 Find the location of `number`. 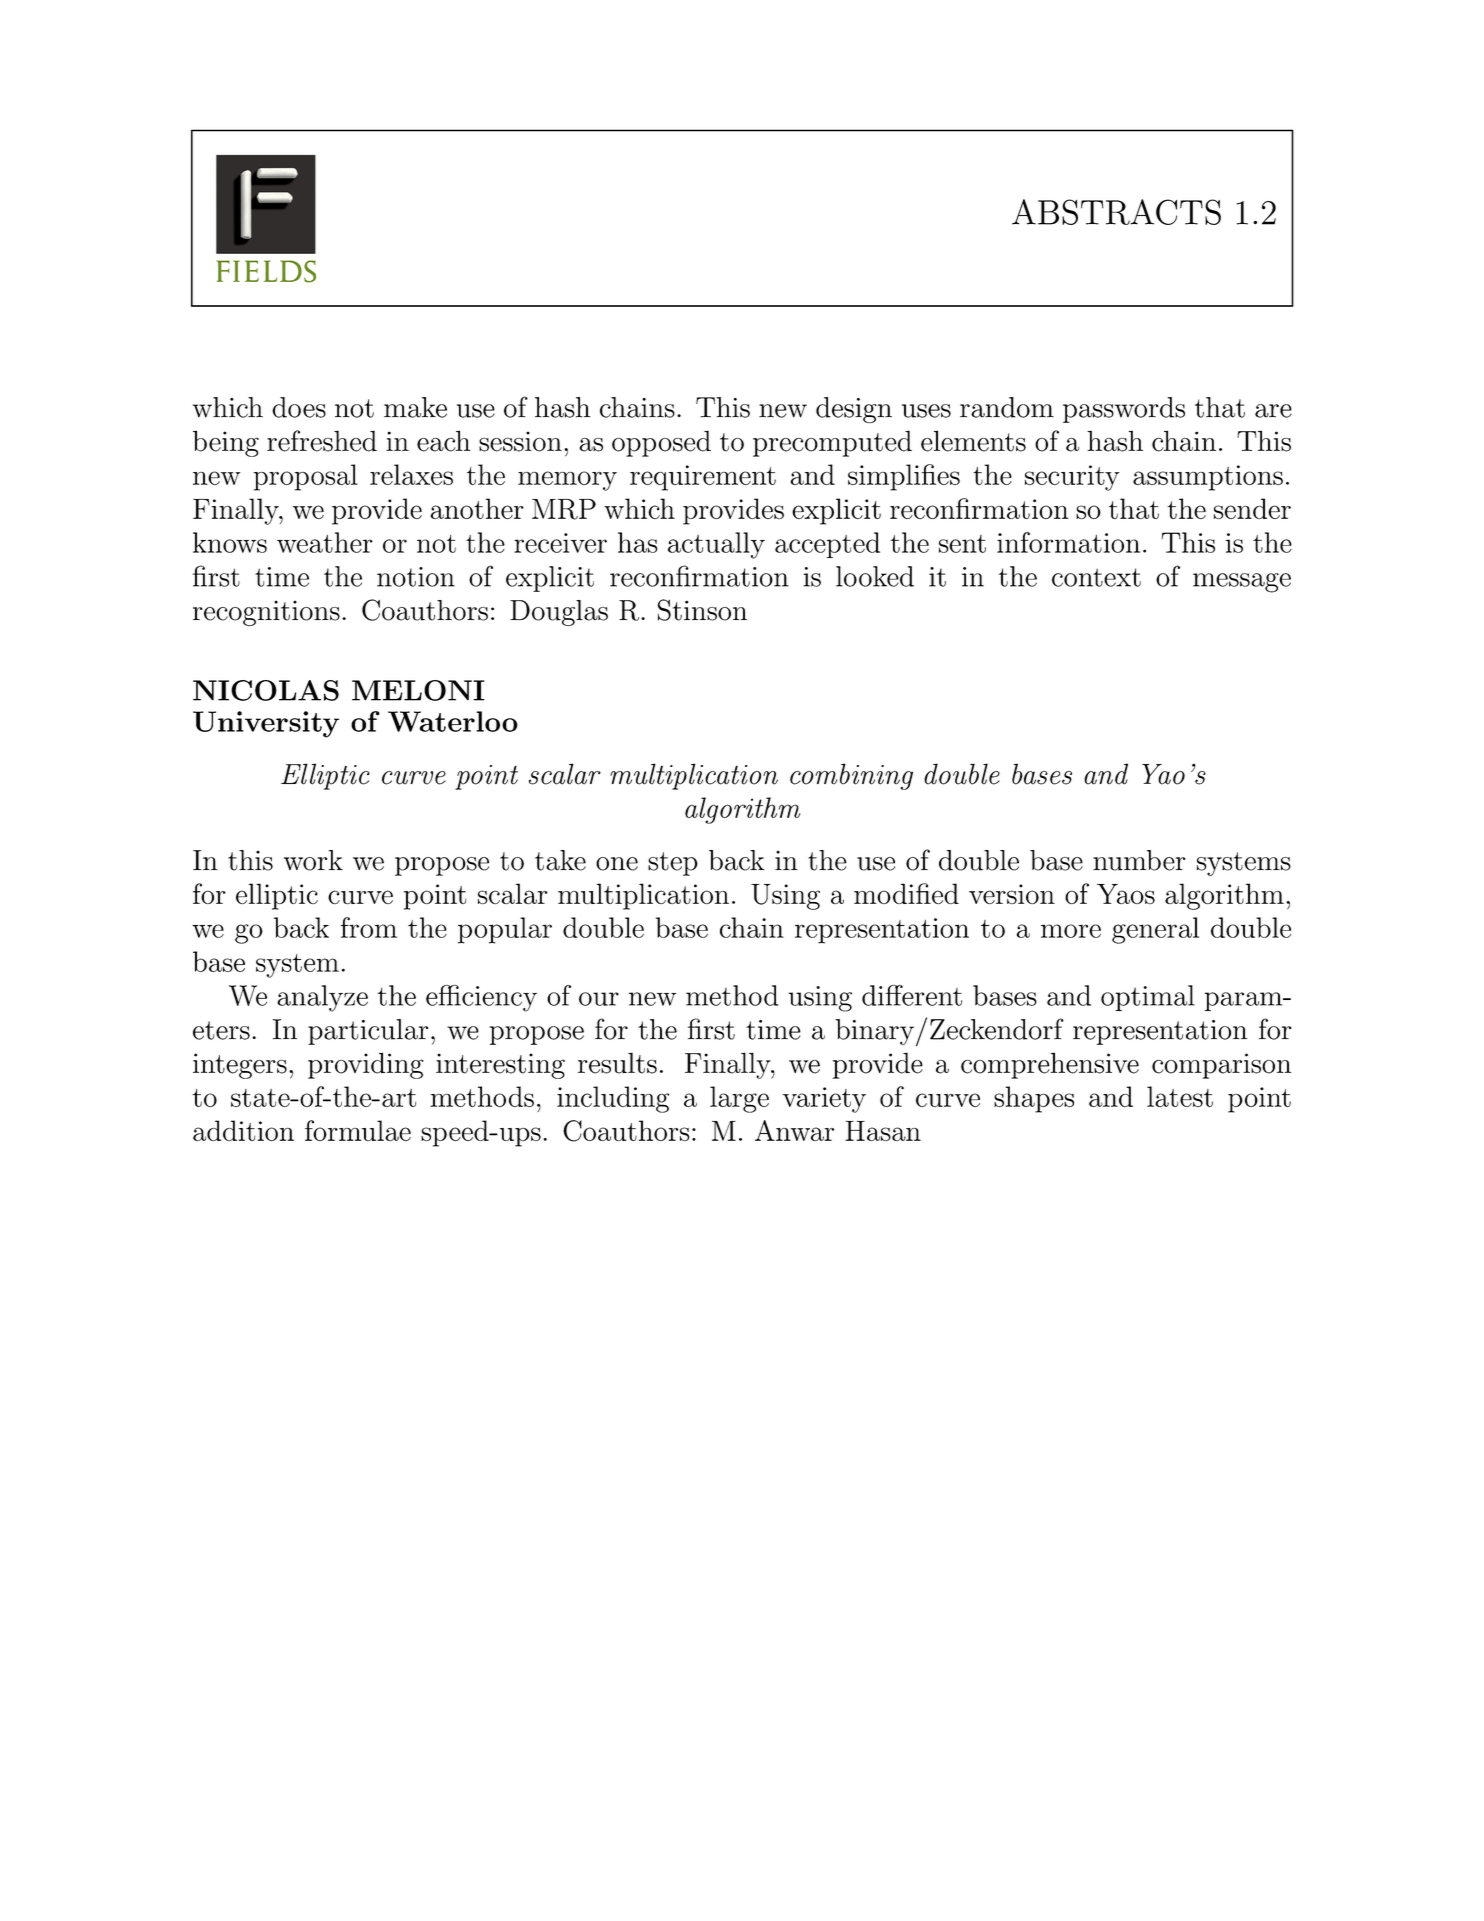

number is located at coordinates (1139, 860).
